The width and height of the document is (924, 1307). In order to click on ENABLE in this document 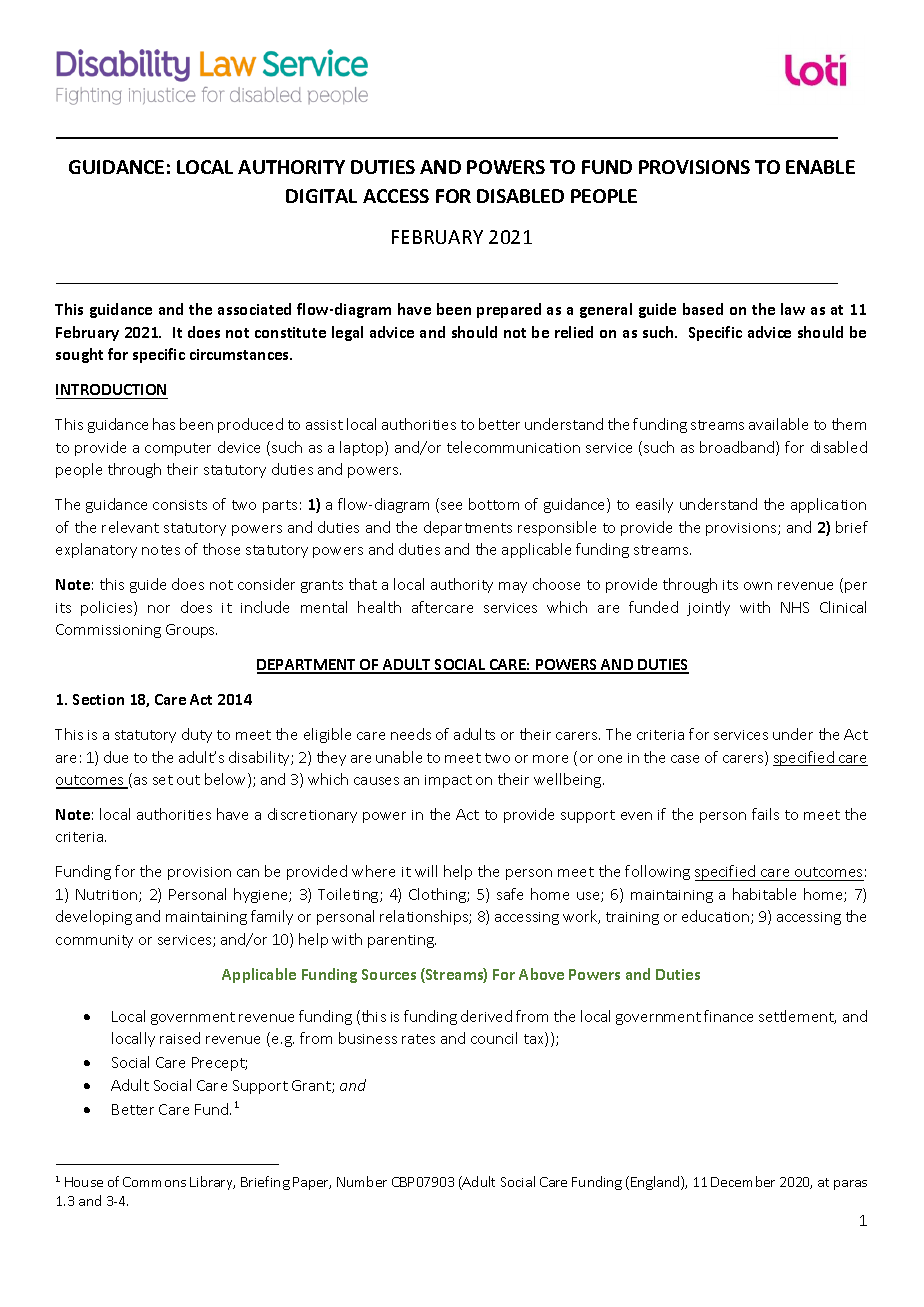, I will do `click(820, 167)`.
